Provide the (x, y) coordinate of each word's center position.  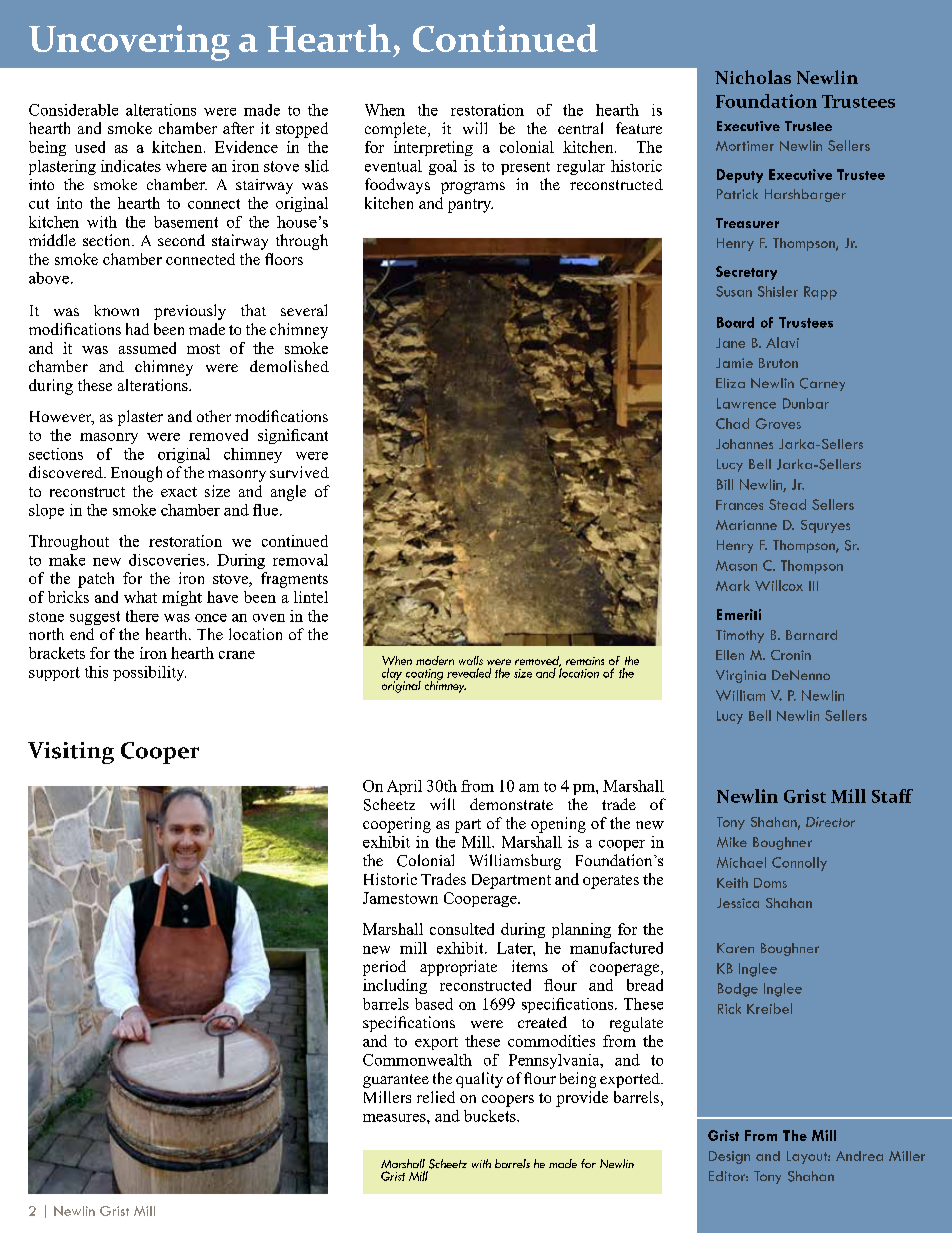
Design (729, 1157)
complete (397, 130)
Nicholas (753, 77)
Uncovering (129, 43)
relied (436, 1097)
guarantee (396, 1081)
